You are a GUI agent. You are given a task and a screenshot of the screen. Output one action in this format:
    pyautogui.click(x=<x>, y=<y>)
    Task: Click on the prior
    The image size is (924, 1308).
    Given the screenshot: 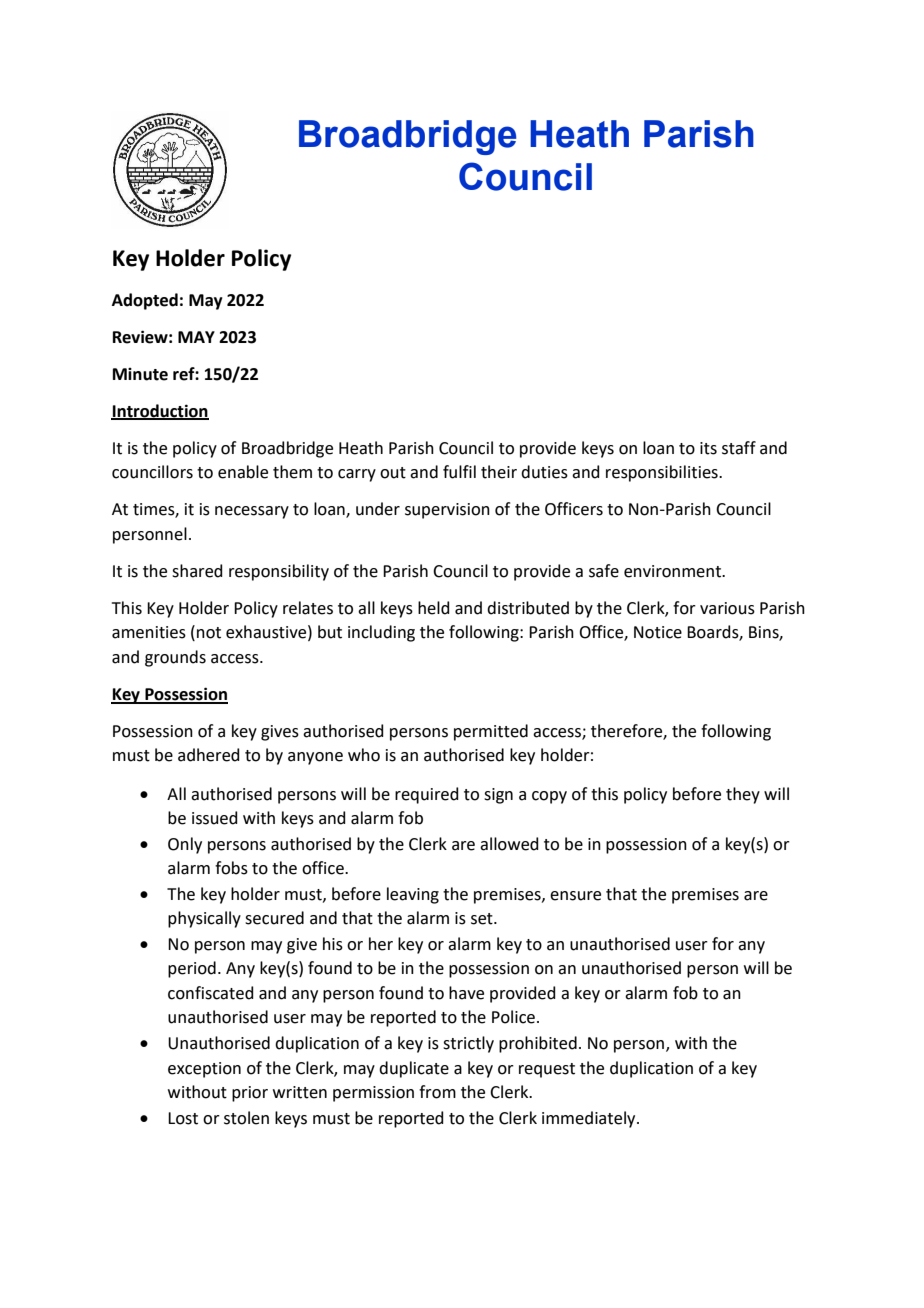 What is the action you would take?
    pyautogui.click(x=250, y=1094)
